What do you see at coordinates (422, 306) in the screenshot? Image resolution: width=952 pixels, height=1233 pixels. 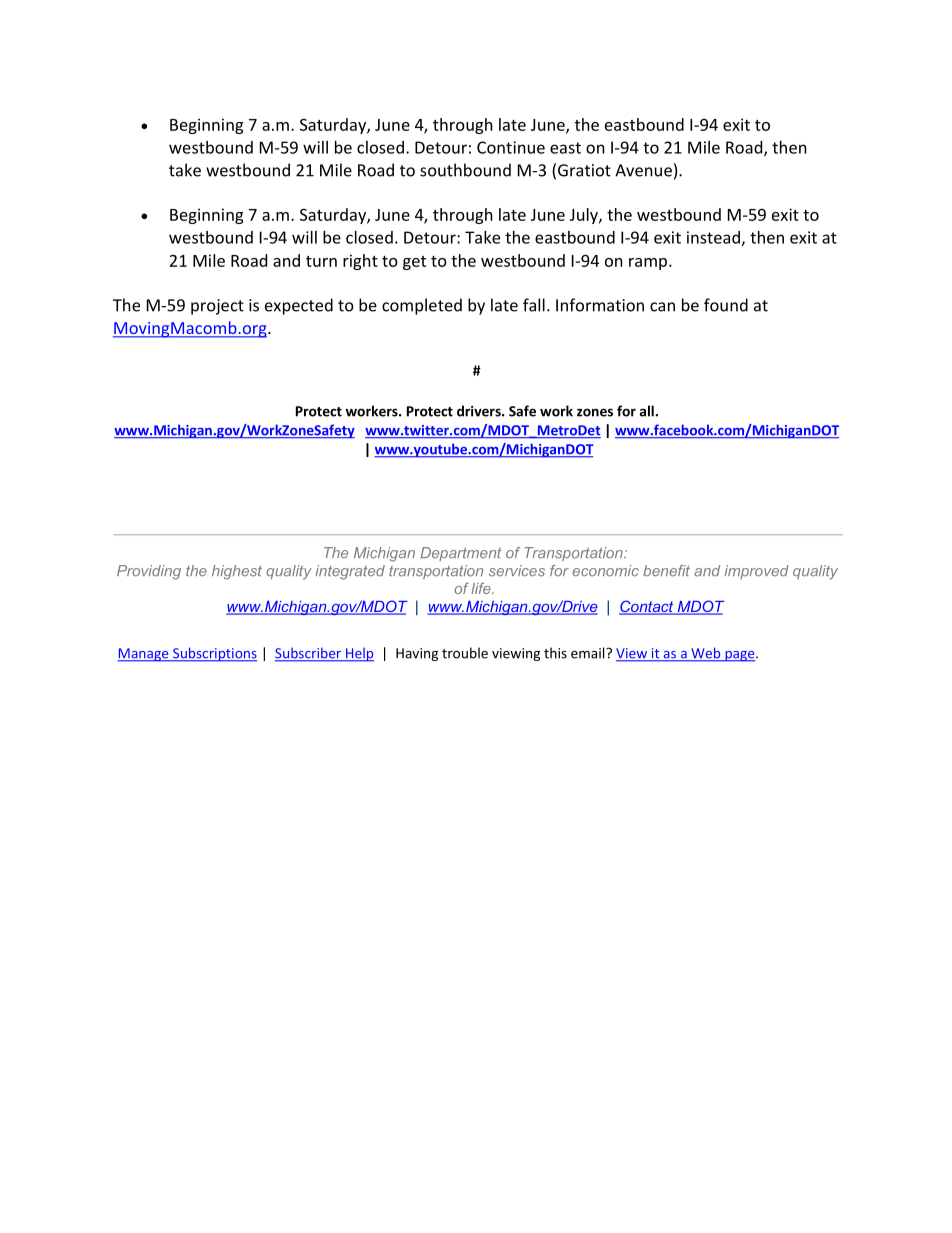 I see `completed` at bounding box center [422, 306].
